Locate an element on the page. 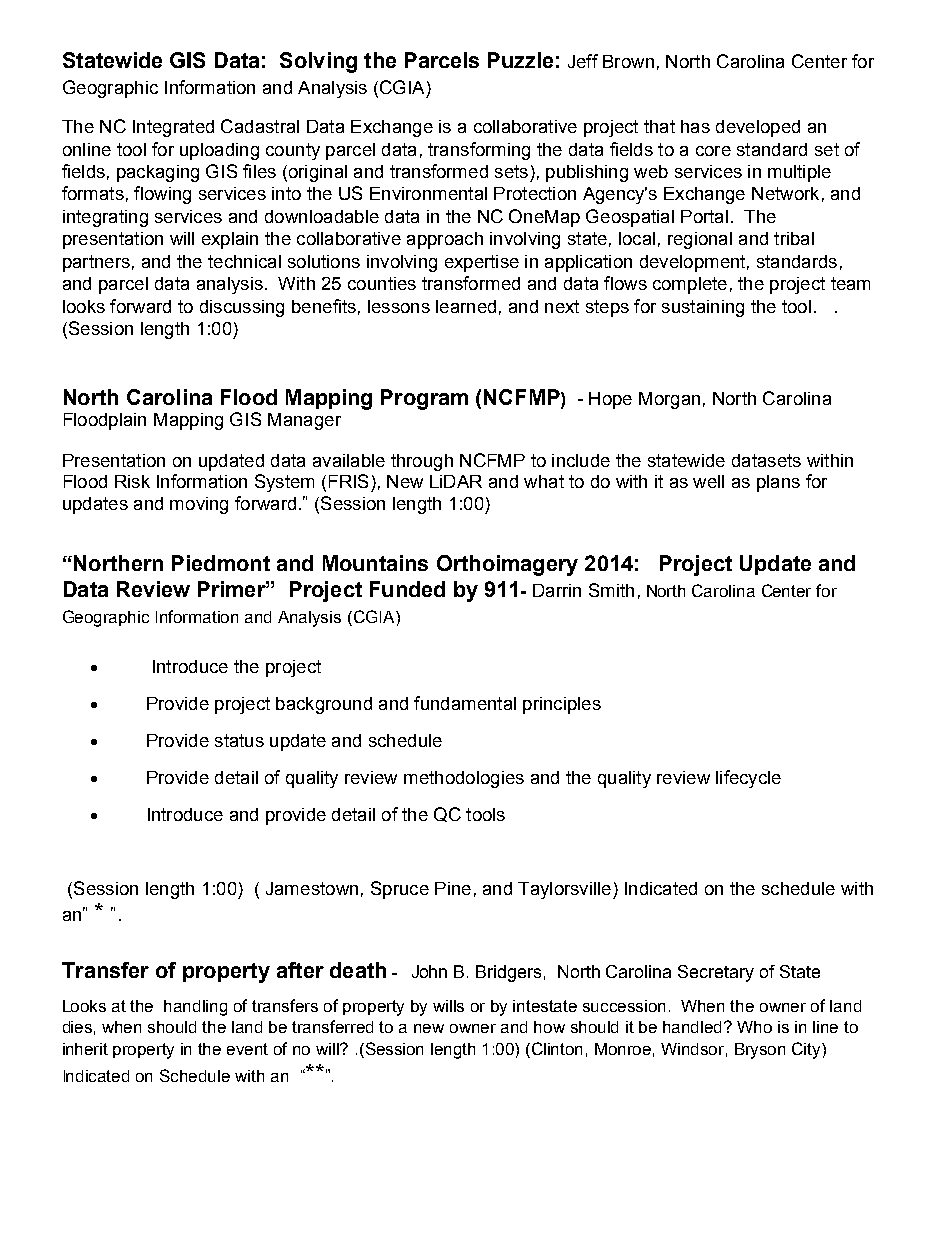 The height and width of the document is (1233, 952). handling is located at coordinates (195, 1008).
